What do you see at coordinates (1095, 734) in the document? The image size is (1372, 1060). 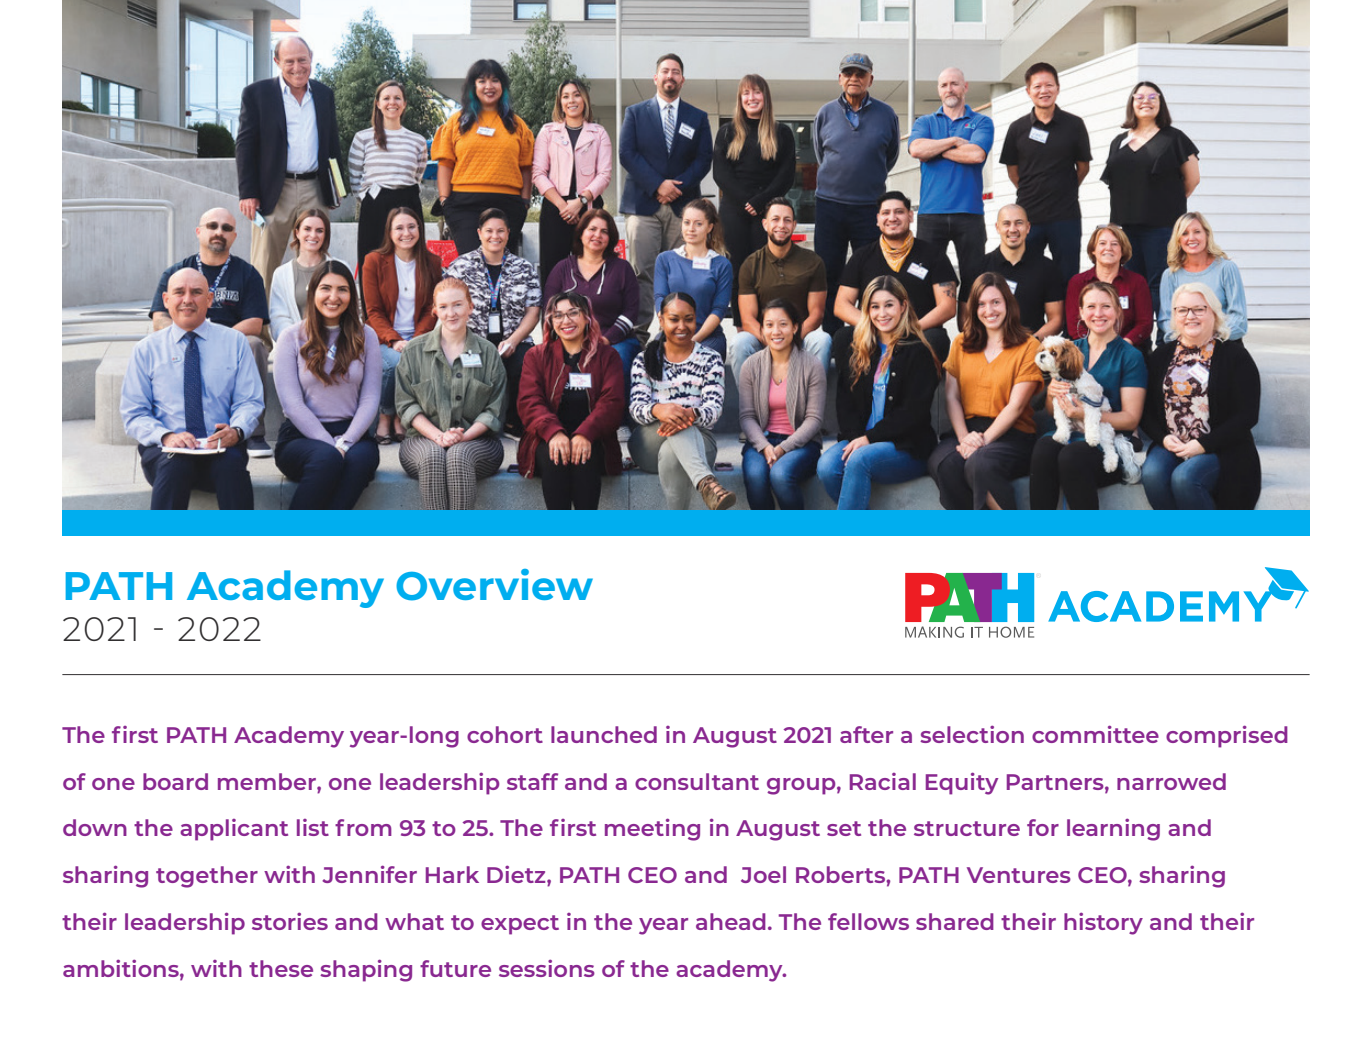 I see `committee` at bounding box center [1095, 734].
